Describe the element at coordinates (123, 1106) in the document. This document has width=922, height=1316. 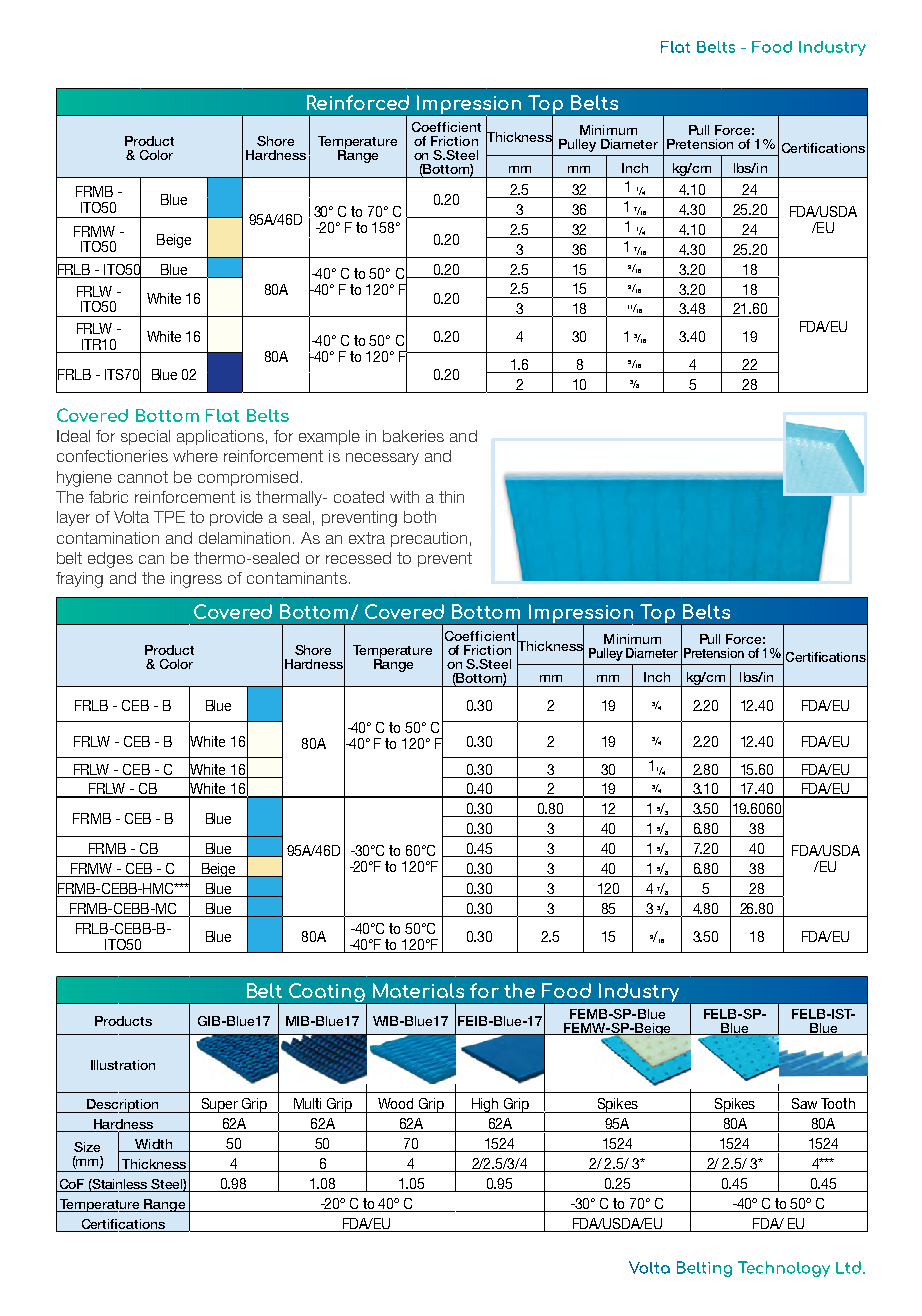
I see `Description` at that location.
